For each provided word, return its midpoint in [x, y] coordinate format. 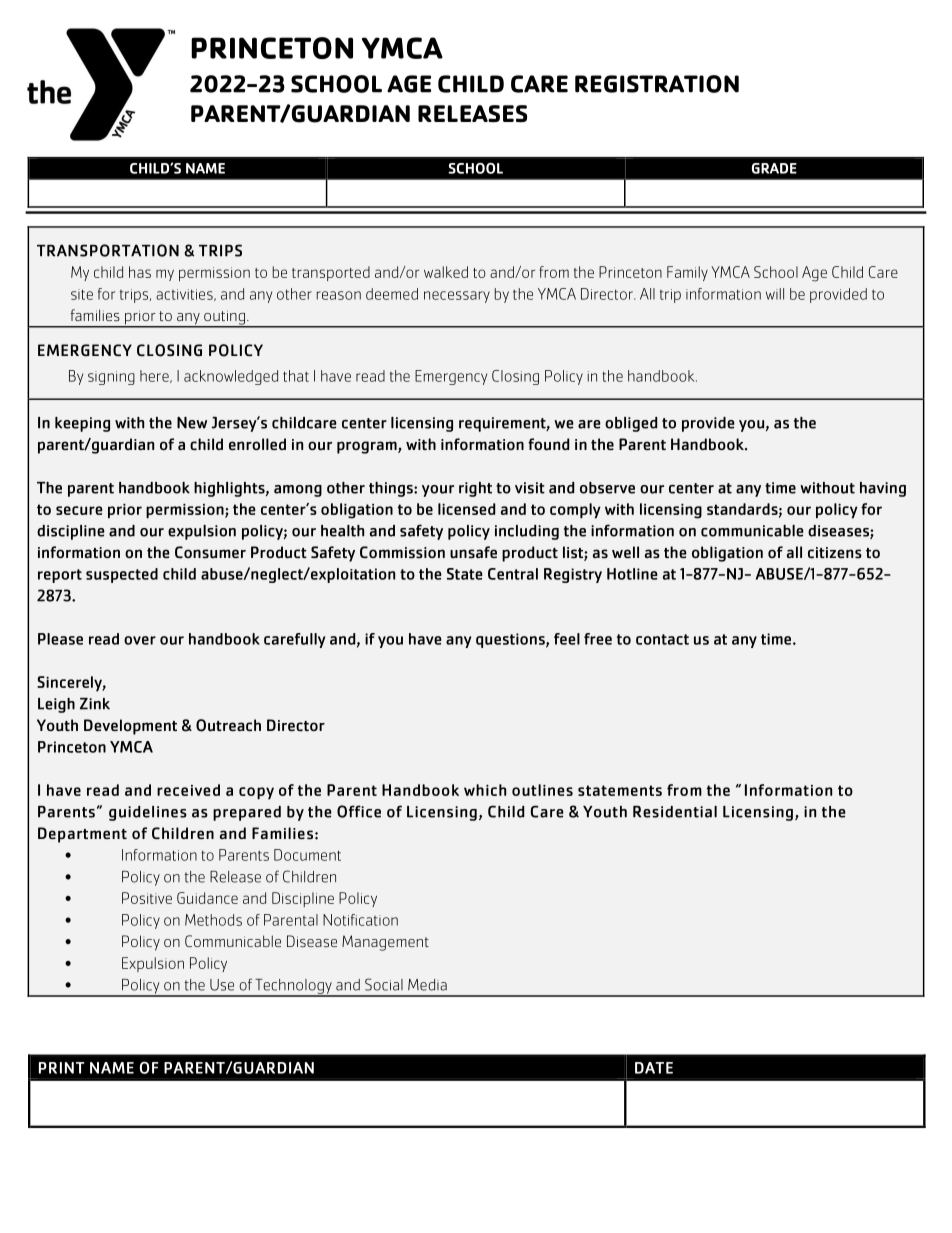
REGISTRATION [657, 84]
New [192, 423]
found [548, 444]
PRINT [61, 1068]
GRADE [774, 168]
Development [130, 727]
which [485, 790]
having [883, 489]
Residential [675, 812]
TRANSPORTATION [108, 250]
